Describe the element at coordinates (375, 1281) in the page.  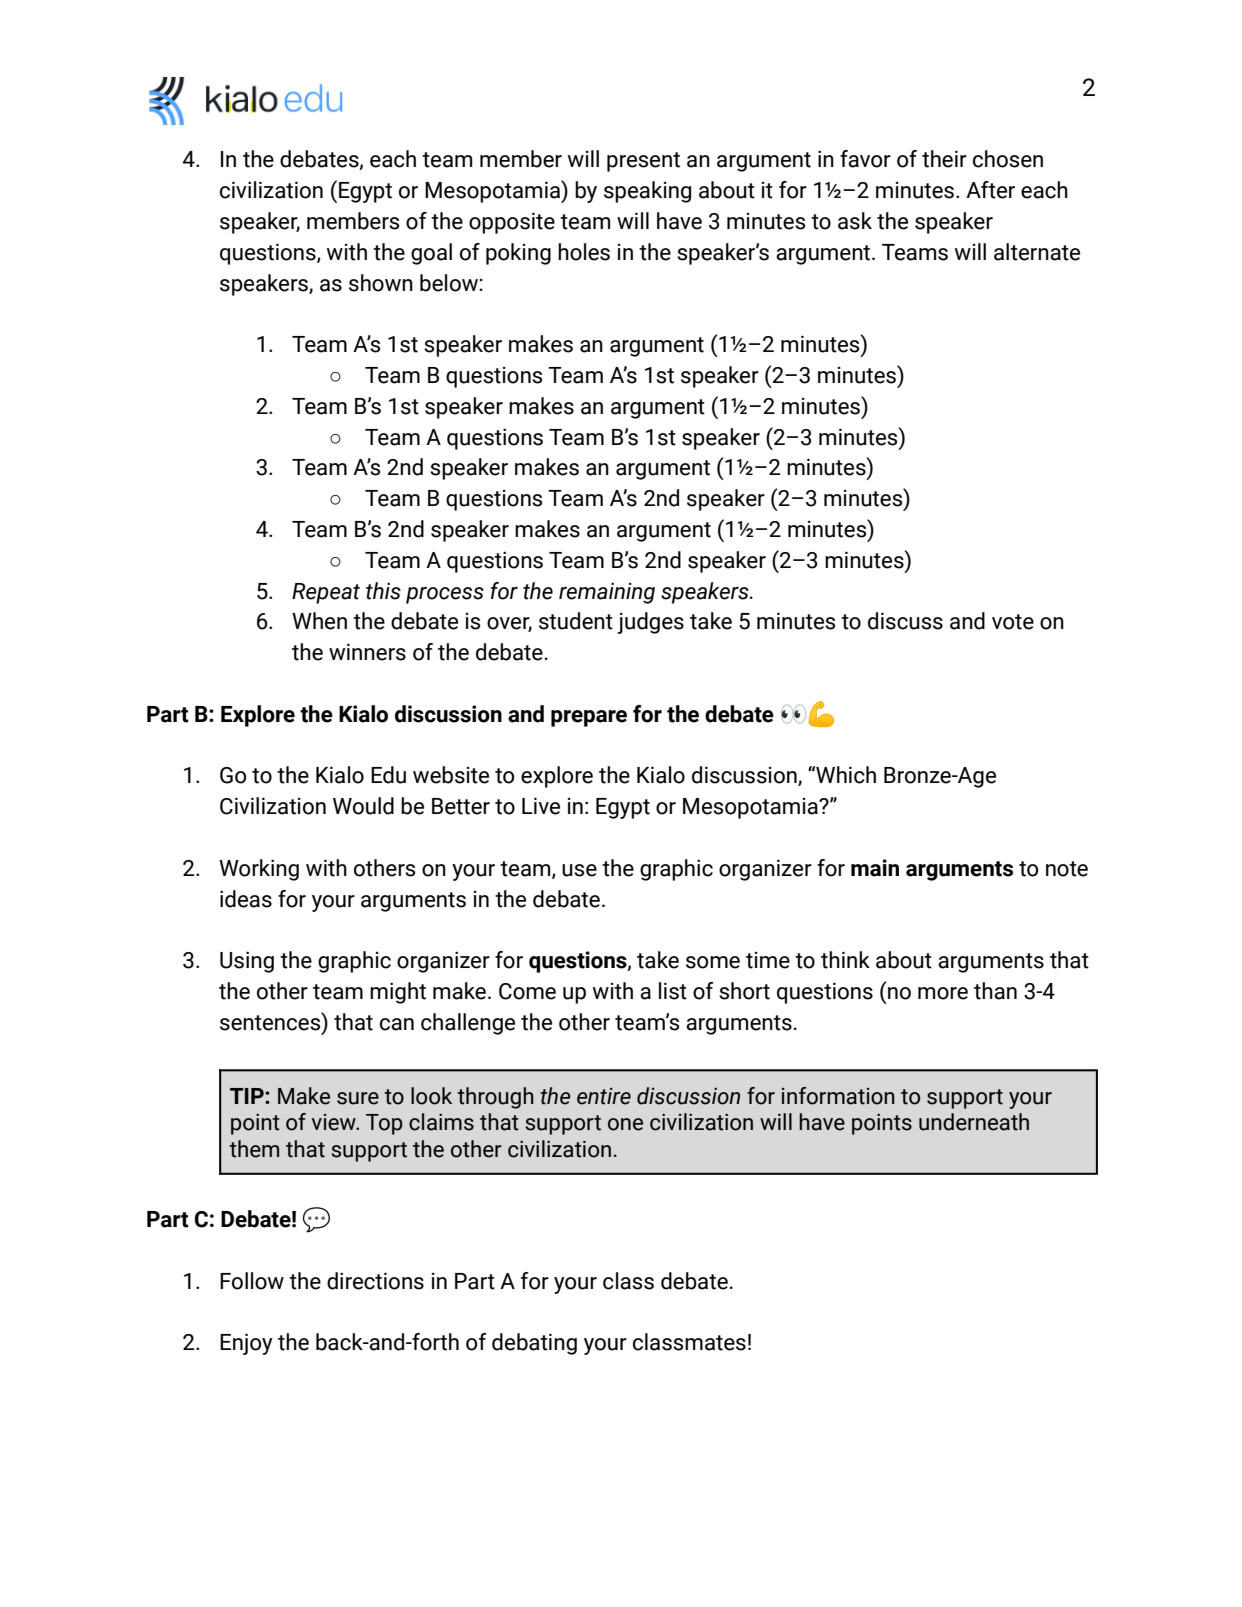
I see `directions` at that location.
